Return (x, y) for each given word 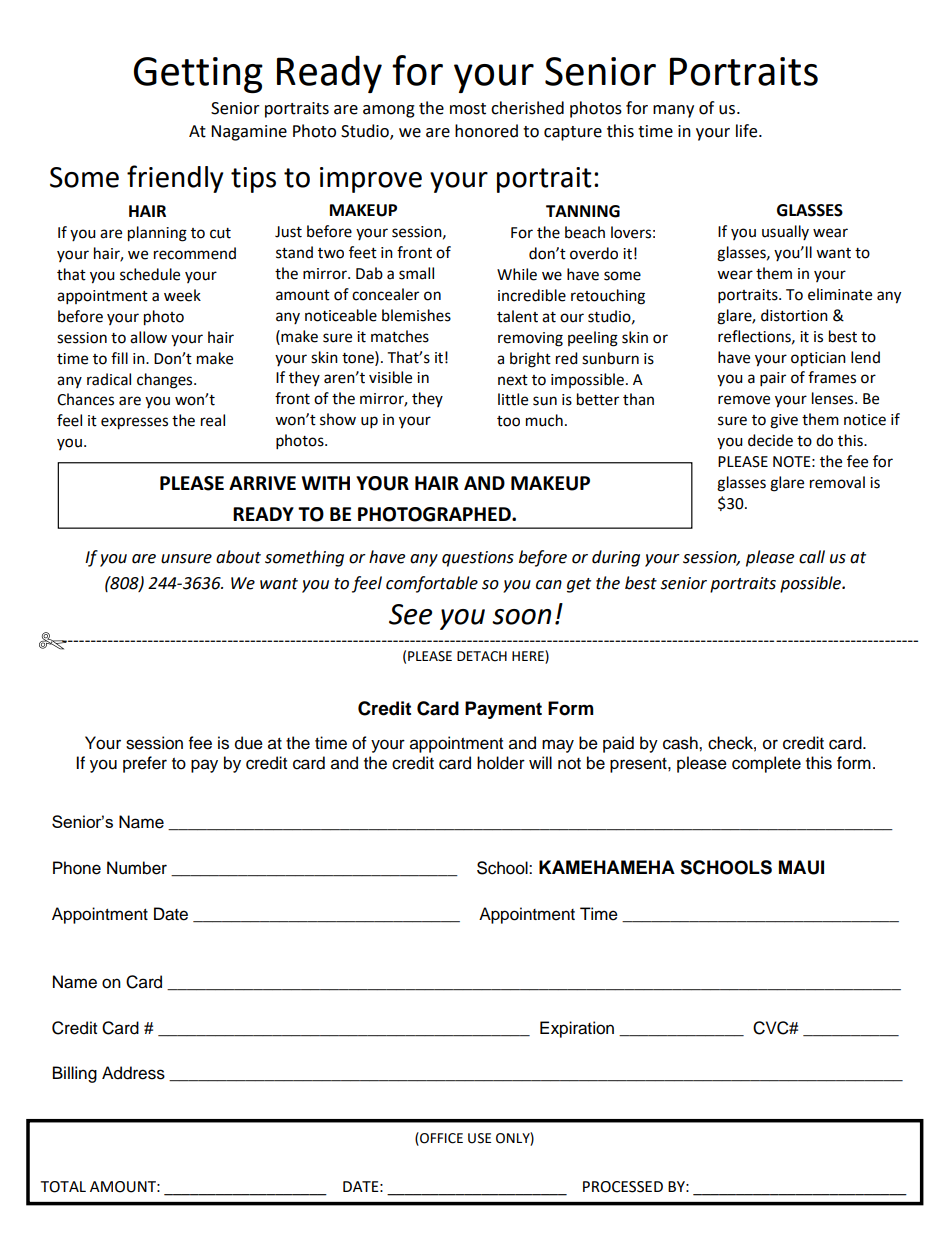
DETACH (482, 656)
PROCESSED (623, 1187)
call (812, 557)
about (238, 557)
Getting (198, 75)
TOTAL (63, 1187)
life (748, 131)
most (468, 109)
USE (479, 1138)
